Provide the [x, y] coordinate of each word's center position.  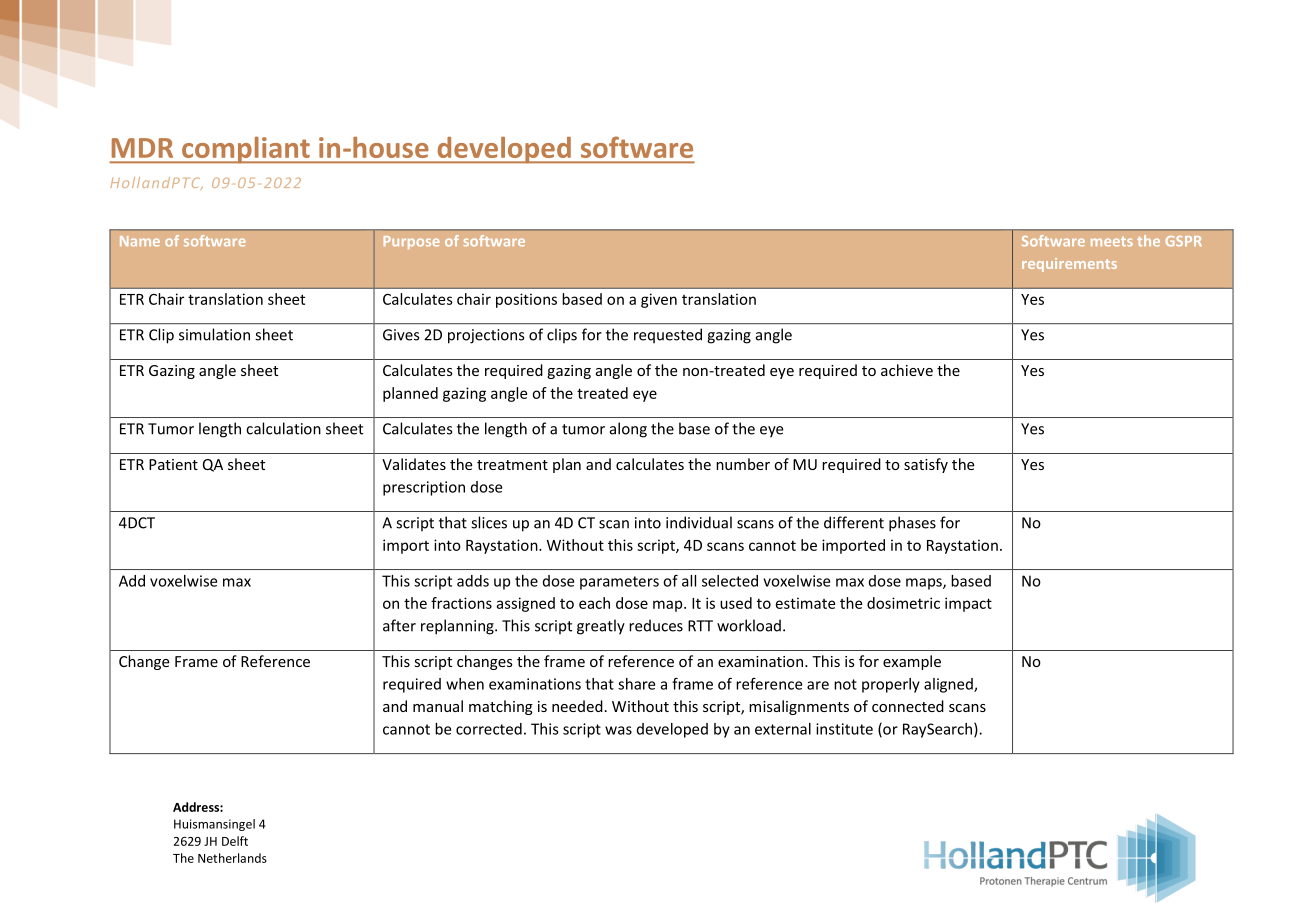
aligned [949, 685]
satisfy [926, 465]
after [399, 625]
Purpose [411, 242]
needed [577, 706]
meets [1112, 242]
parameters [619, 583]
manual [438, 706]
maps [925, 584]
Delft [235, 841]
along [628, 430]
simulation [214, 334]
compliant [246, 150]
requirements [1069, 265]
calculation [283, 428]
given [659, 300]
